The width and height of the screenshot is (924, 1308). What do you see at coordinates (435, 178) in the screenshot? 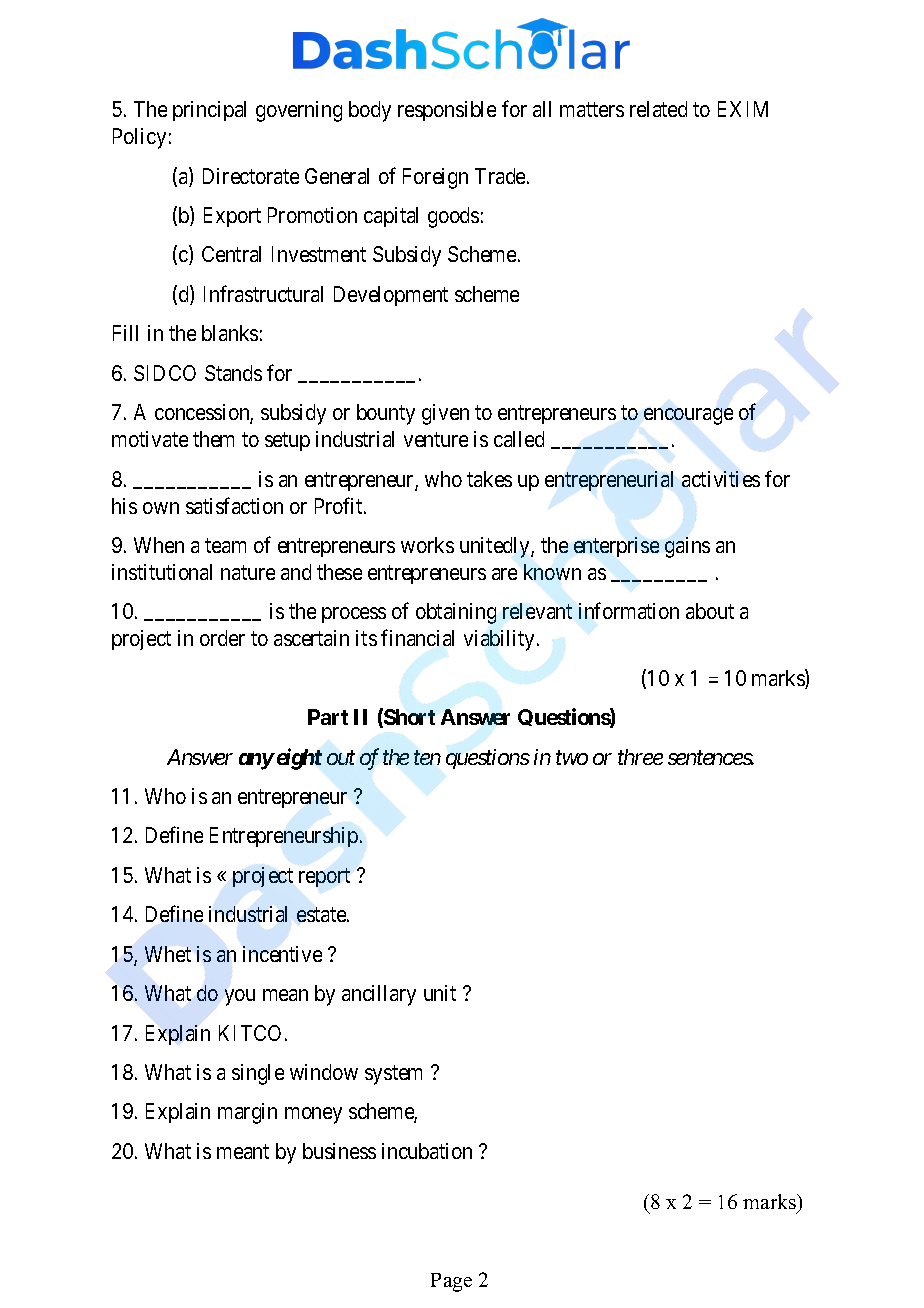
I see `Foreign` at bounding box center [435, 178].
